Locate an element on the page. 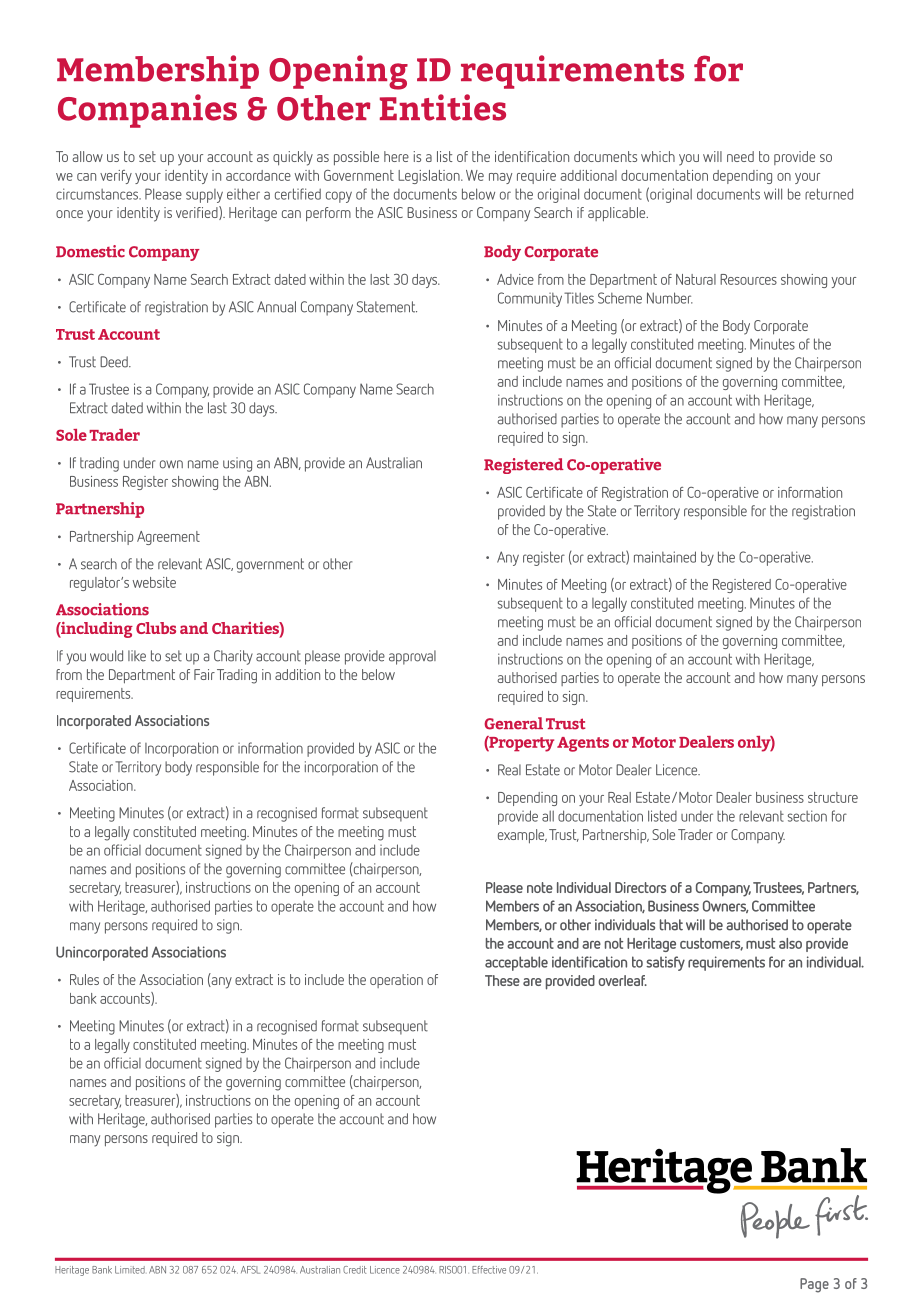 Image resolution: width=924 pixels, height=1308 pixels. structure is located at coordinates (833, 797).
